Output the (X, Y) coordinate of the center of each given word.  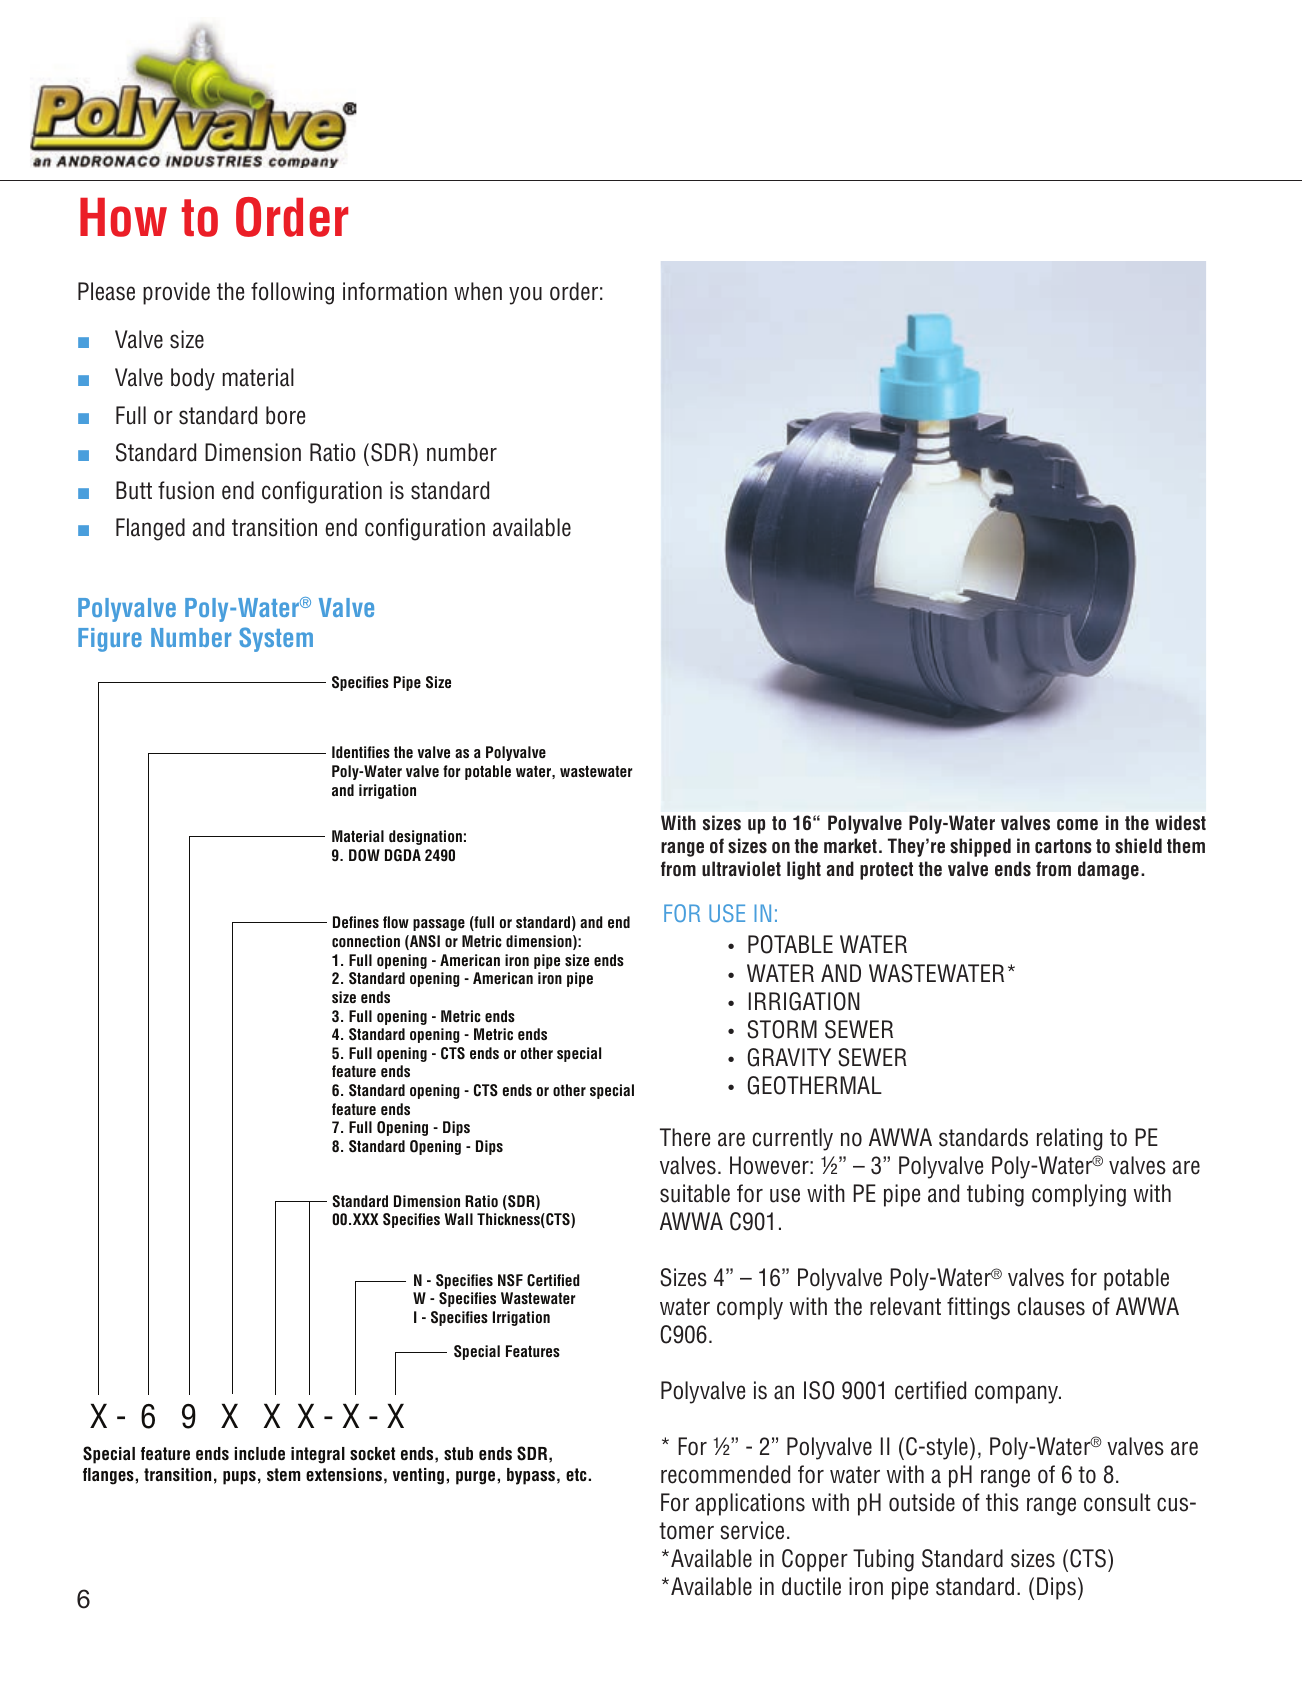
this (1002, 1502)
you (525, 295)
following (292, 293)
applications (750, 1504)
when (478, 291)
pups (239, 1478)
